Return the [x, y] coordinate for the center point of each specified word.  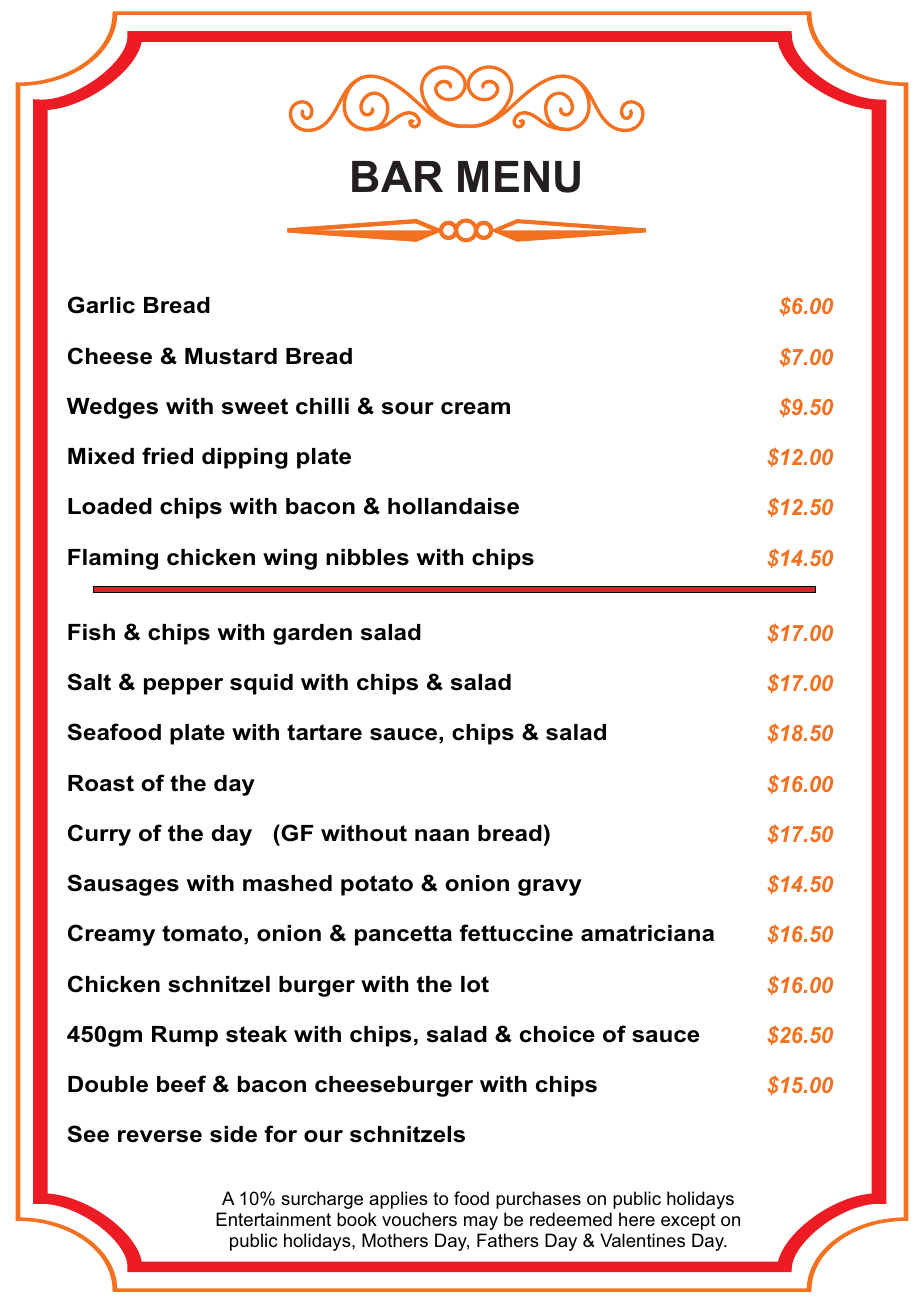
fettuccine [516, 933]
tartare [324, 732]
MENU [519, 177]
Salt [89, 682]
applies [398, 1200]
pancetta [403, 935]
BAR [397, 176]
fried [167, 456]
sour [408, 408]
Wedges [112, 408]
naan [442, 835]
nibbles [367, 557]
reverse [160, 1136]
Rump [185, 1036]
